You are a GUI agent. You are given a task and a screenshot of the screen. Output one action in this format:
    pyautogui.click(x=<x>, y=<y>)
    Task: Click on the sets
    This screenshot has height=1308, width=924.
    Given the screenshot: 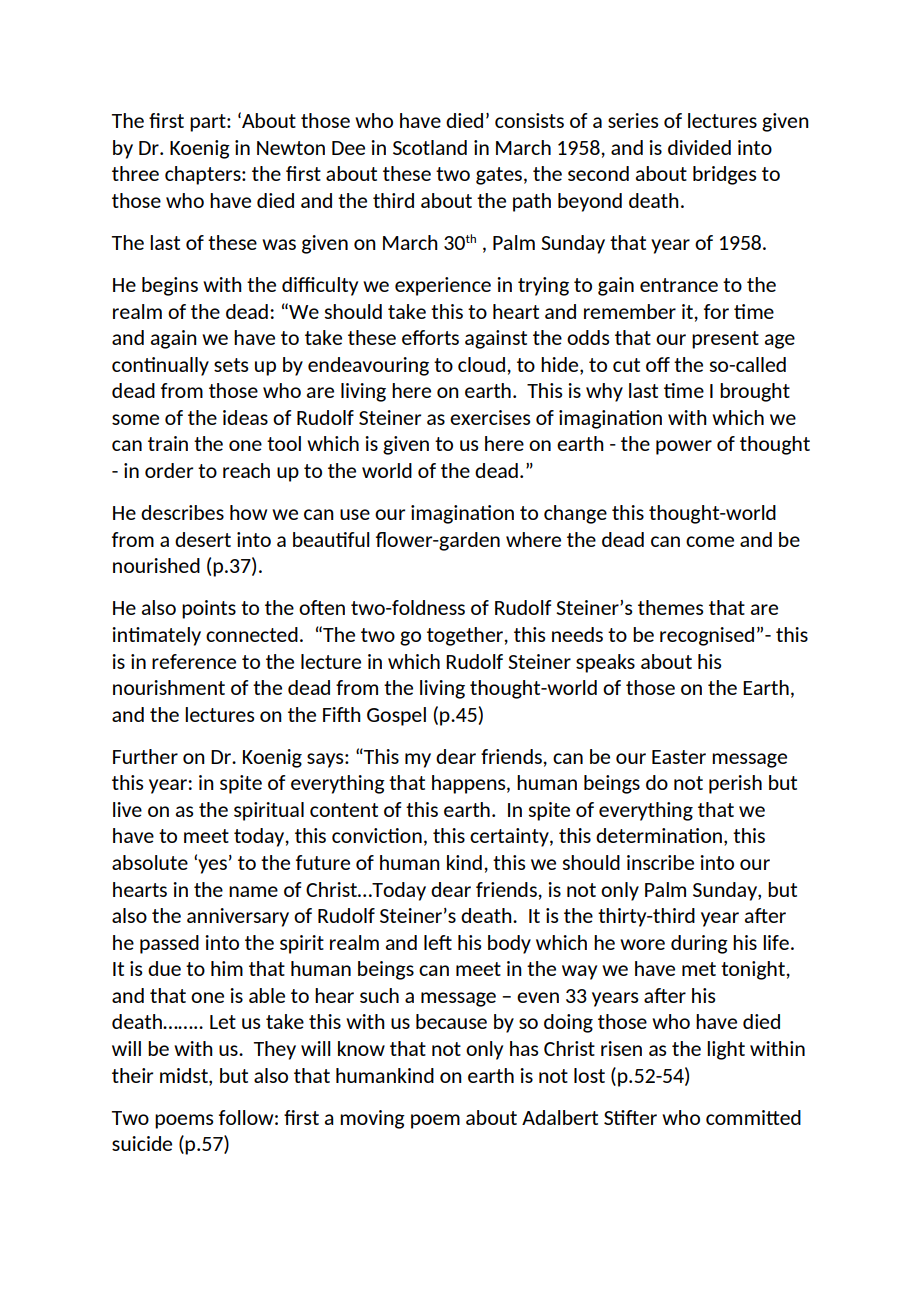 What is the action you would take?
    pyautogui.click(x=231, y=365)
